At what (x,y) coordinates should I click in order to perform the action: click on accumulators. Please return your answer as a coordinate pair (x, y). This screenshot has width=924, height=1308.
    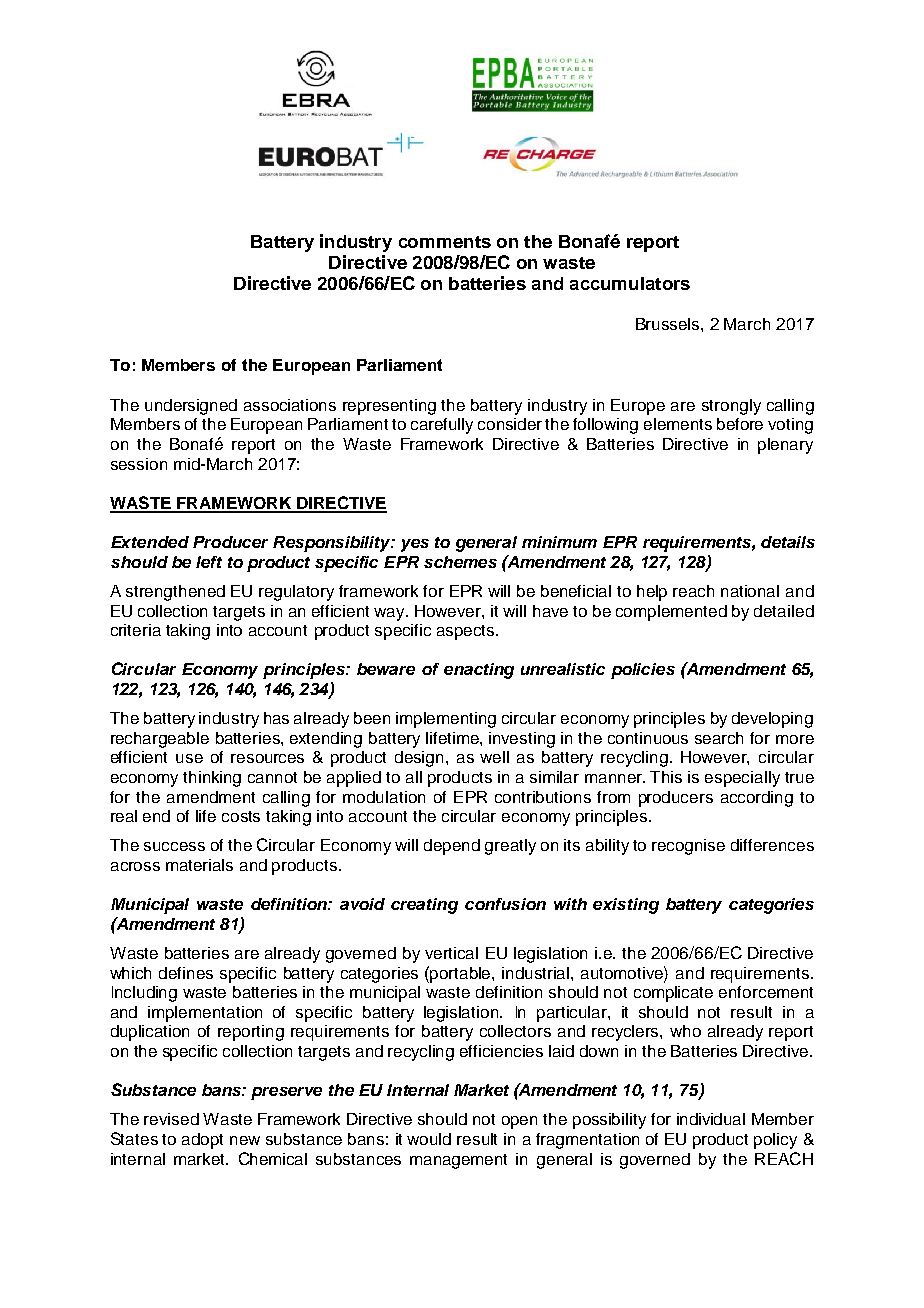
    Looking at the image, I should click on (630, 283).
